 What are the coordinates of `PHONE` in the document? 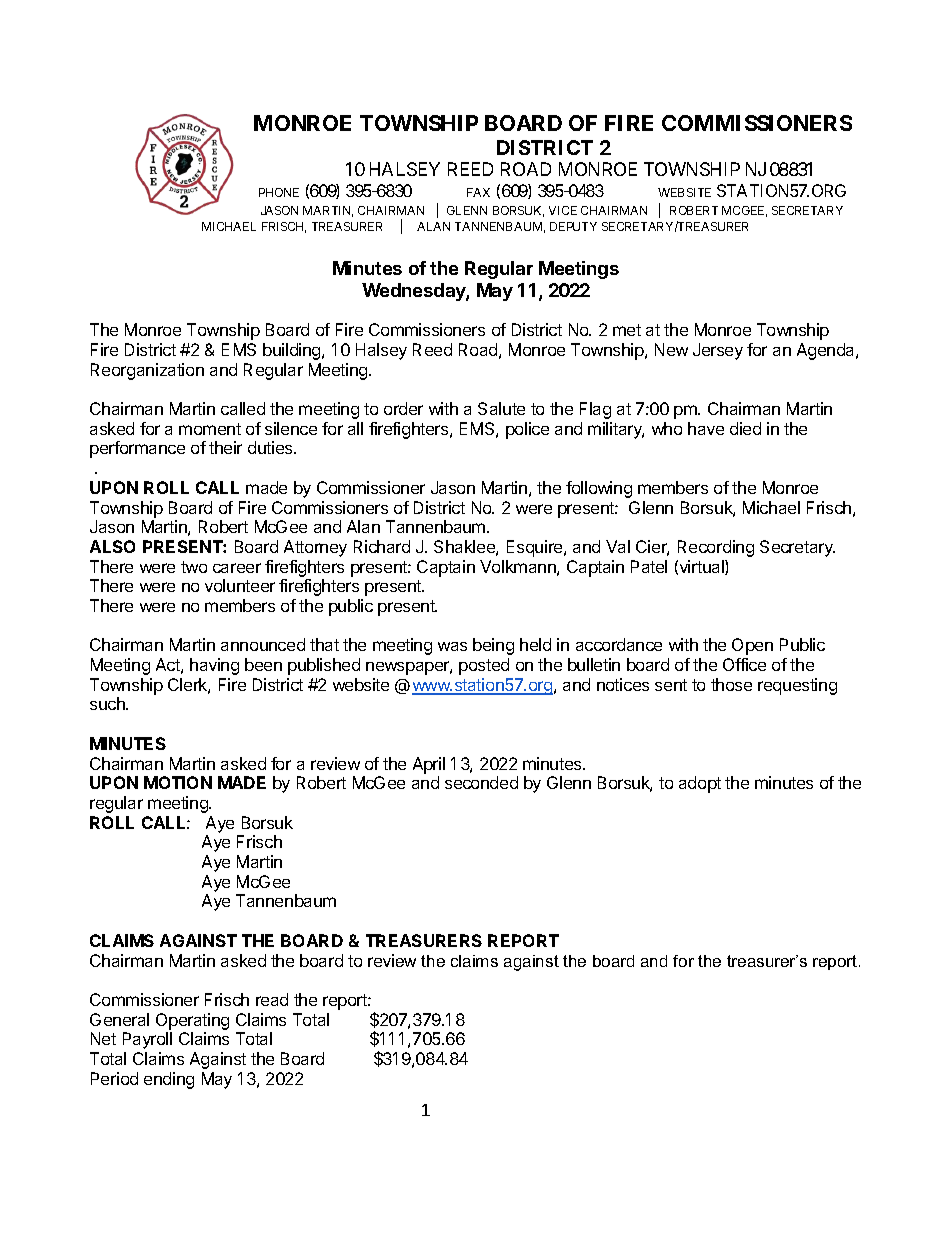 It's located at (279, 192).
